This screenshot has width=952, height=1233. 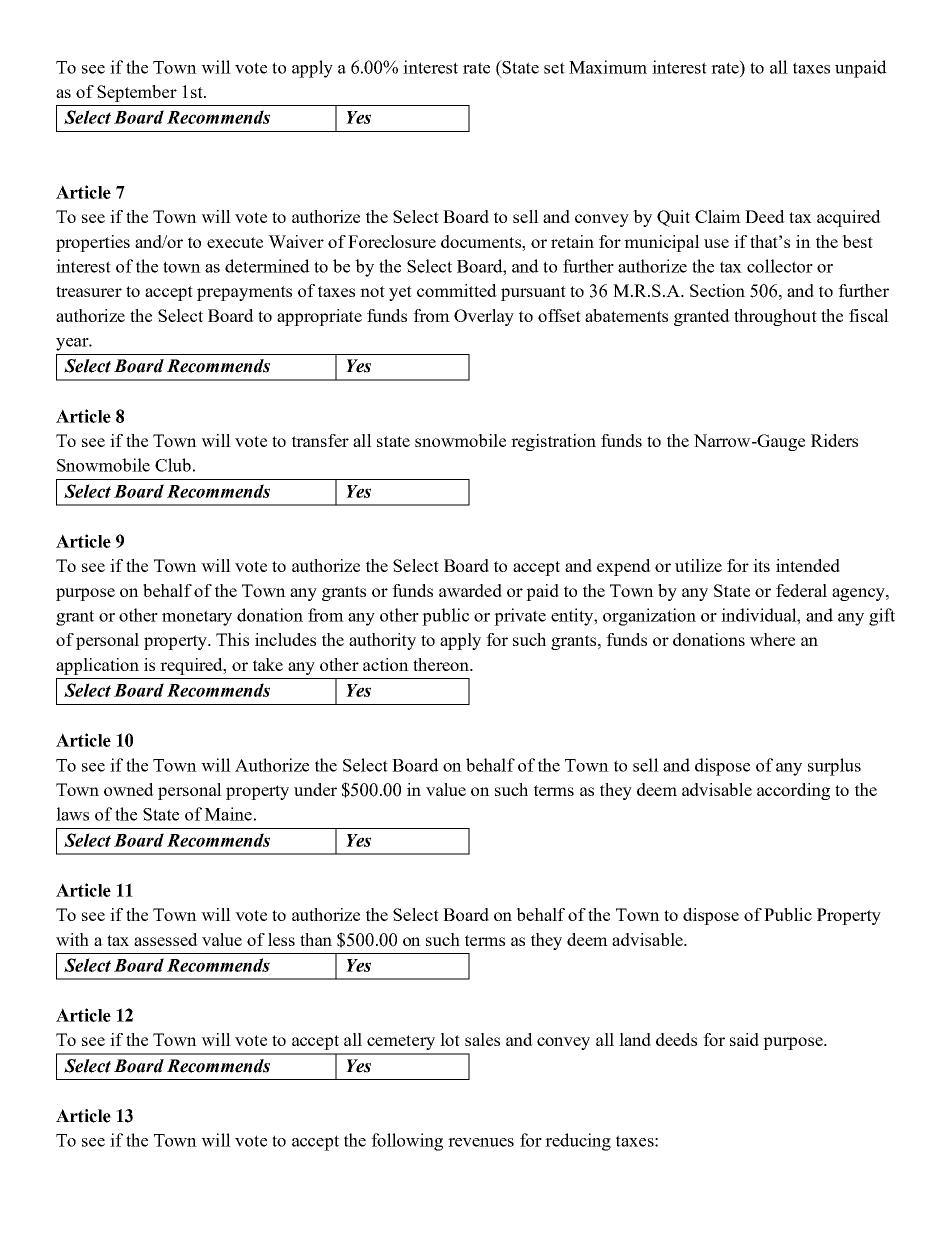 I want to click on treasurer, so click(x=89, y=291).
